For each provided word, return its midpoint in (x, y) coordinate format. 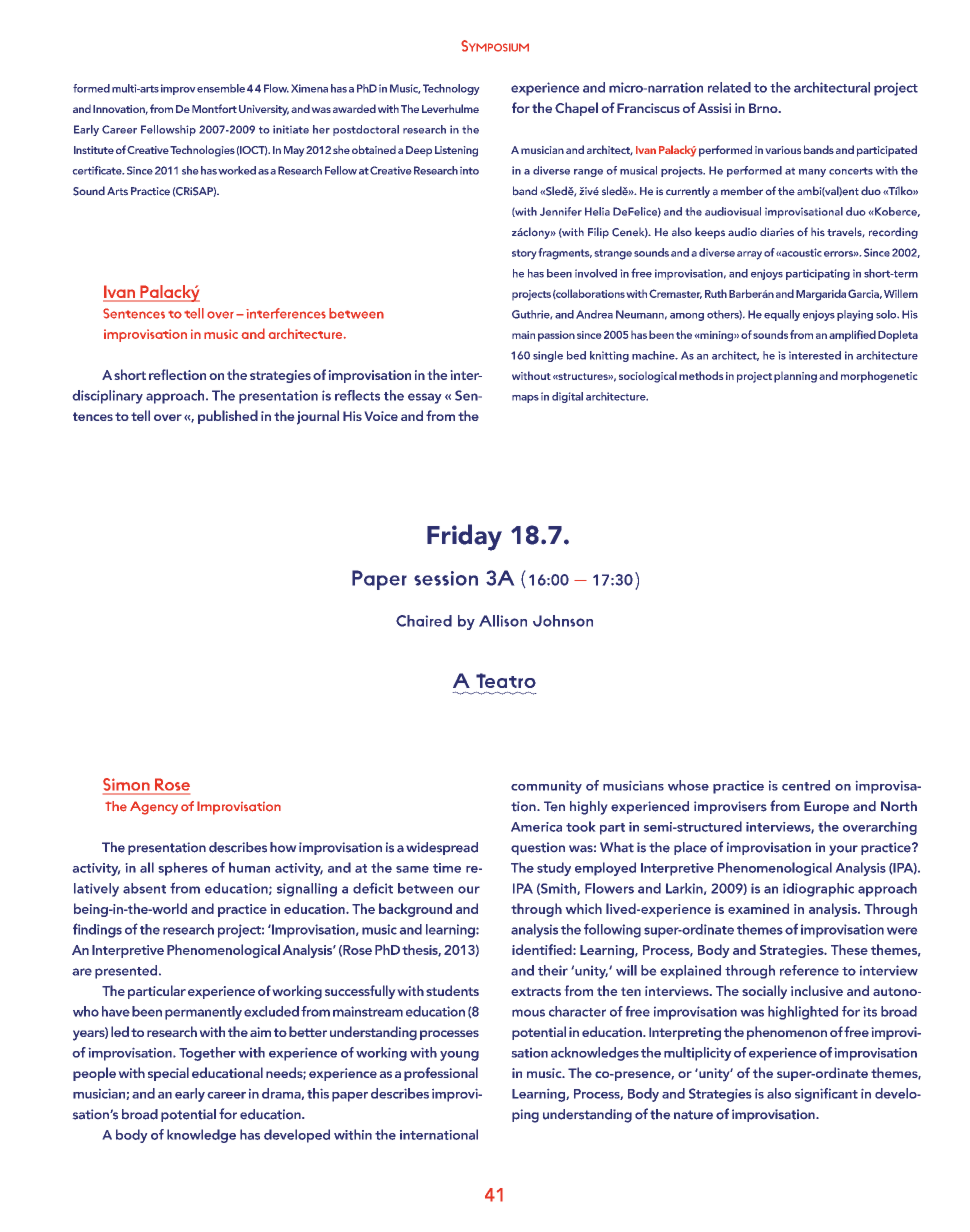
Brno (764, 108)
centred (806, 785)
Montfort (214, 108)
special (168, 1074)
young (459, 1056)
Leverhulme (450, 108)
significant (826, 1095)
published (228, 417)
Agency (154, 808)
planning (795, 377)
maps (525, 399)
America (536, 827)
